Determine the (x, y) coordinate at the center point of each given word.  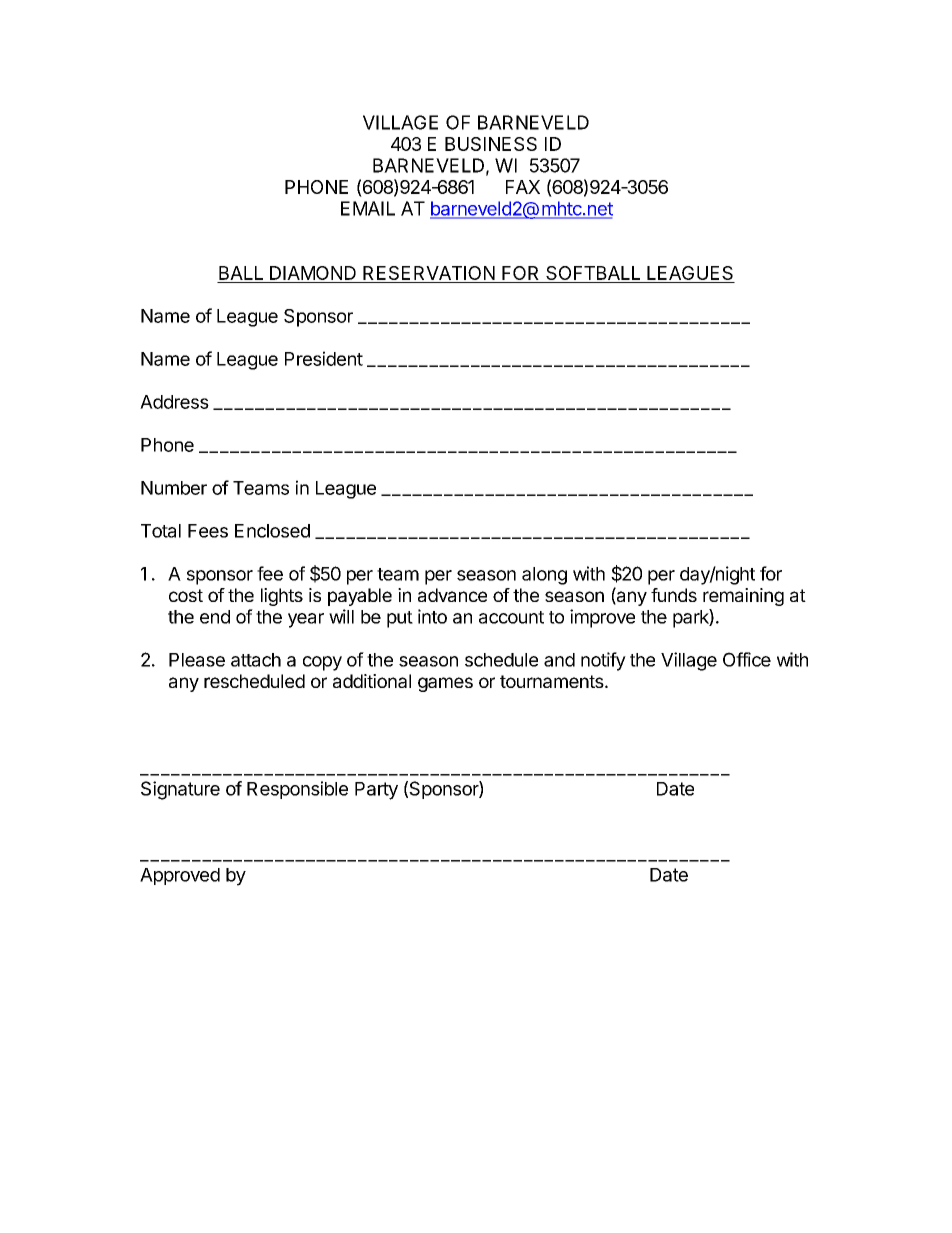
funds (674, 595)
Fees (208, 531)
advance (452, 595)
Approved (180, 876)
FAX (523, 187)
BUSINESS (491, 144)
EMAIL (368, 208)
